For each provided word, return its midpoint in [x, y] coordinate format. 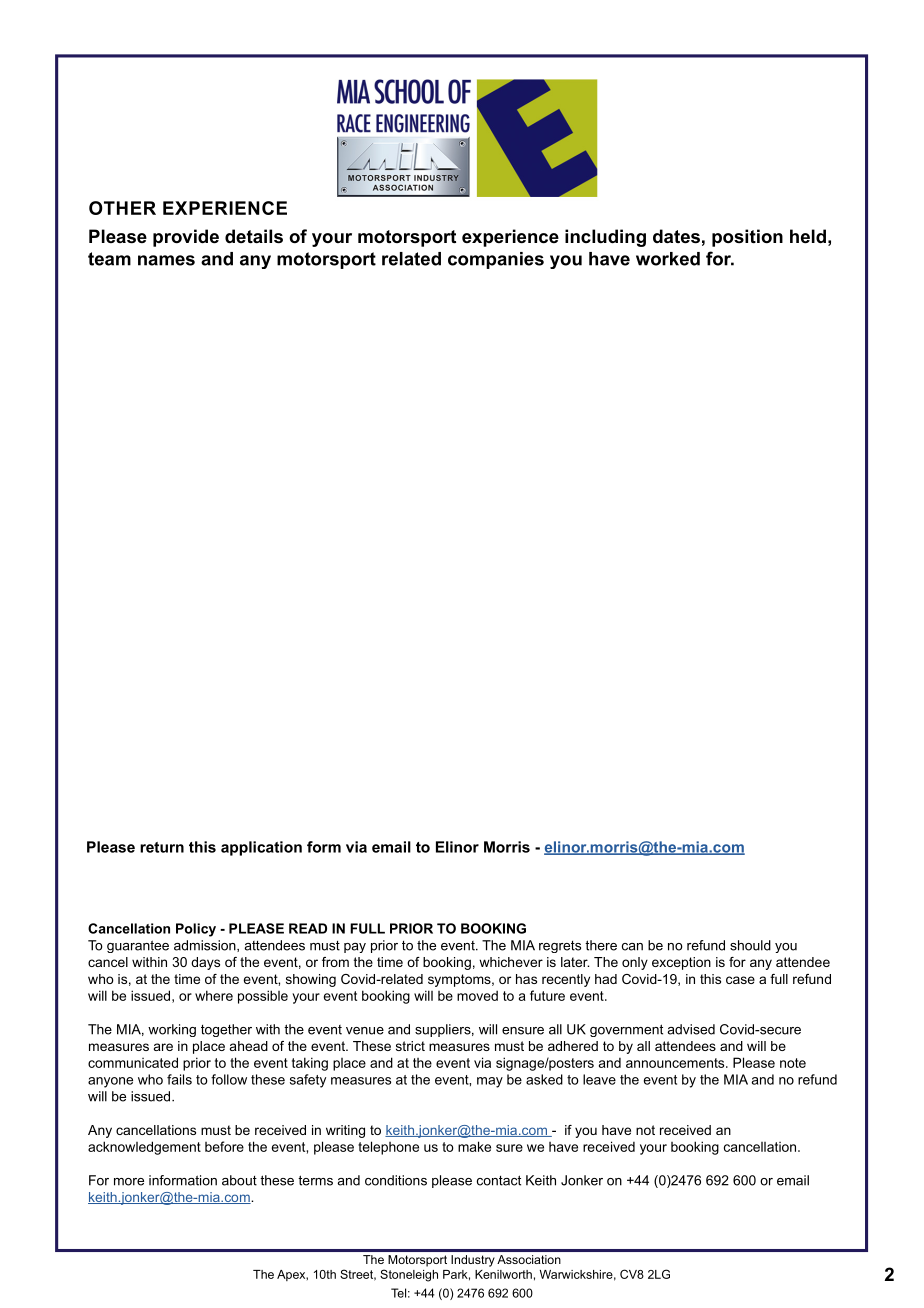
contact [499, 1180]
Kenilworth [503, 1274]
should [750, 945]
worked [668, 259]
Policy [196, 930]
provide [186, 238]
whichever [511, 962]
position [747, 238]
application [261, 848]
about [239, 1180]
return [162, 847]
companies [496, 260]
